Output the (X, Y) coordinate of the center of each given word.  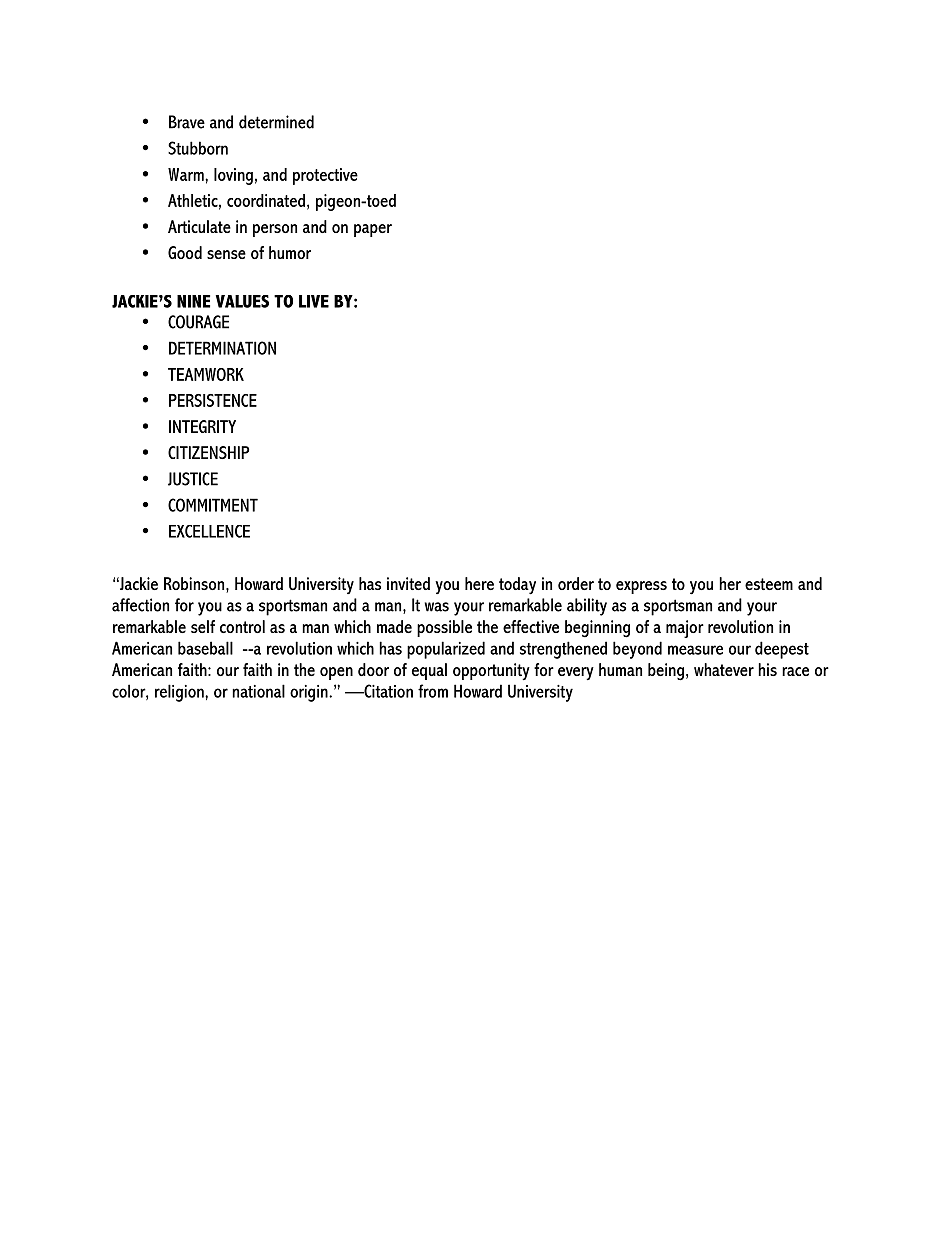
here (479, 583)
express (641, 587)
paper (373, 230)
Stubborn (198, 148)
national (258, 691)
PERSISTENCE (213, 400)
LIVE (314, 301)
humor (290, 252)
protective (325, 176)
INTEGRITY (202, 426)
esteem (769, 584)
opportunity (491, 671)
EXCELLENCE (209, 531)
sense (226, 254)
